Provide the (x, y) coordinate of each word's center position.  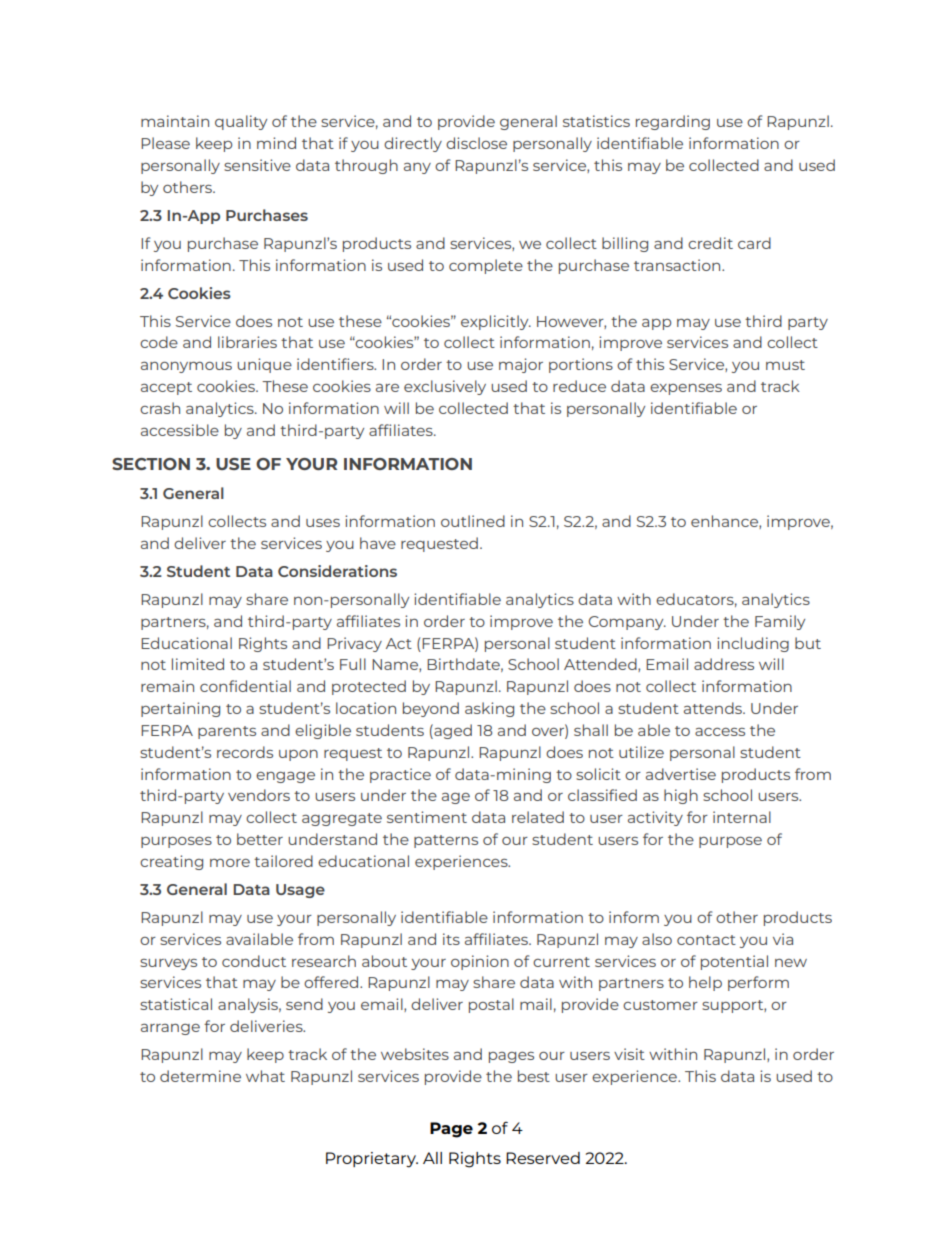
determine (200, 1076)
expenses (686, 389)
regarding (673, 122)
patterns (446, 841)
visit (629, 1054)
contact (706, 940)
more (230, 863)
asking (489, 709)
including (753, 644)
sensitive (257, 165)
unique (264, 365)
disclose (476, 143)
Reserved (543, 1158)
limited (198, 664)
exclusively (445, 387)
